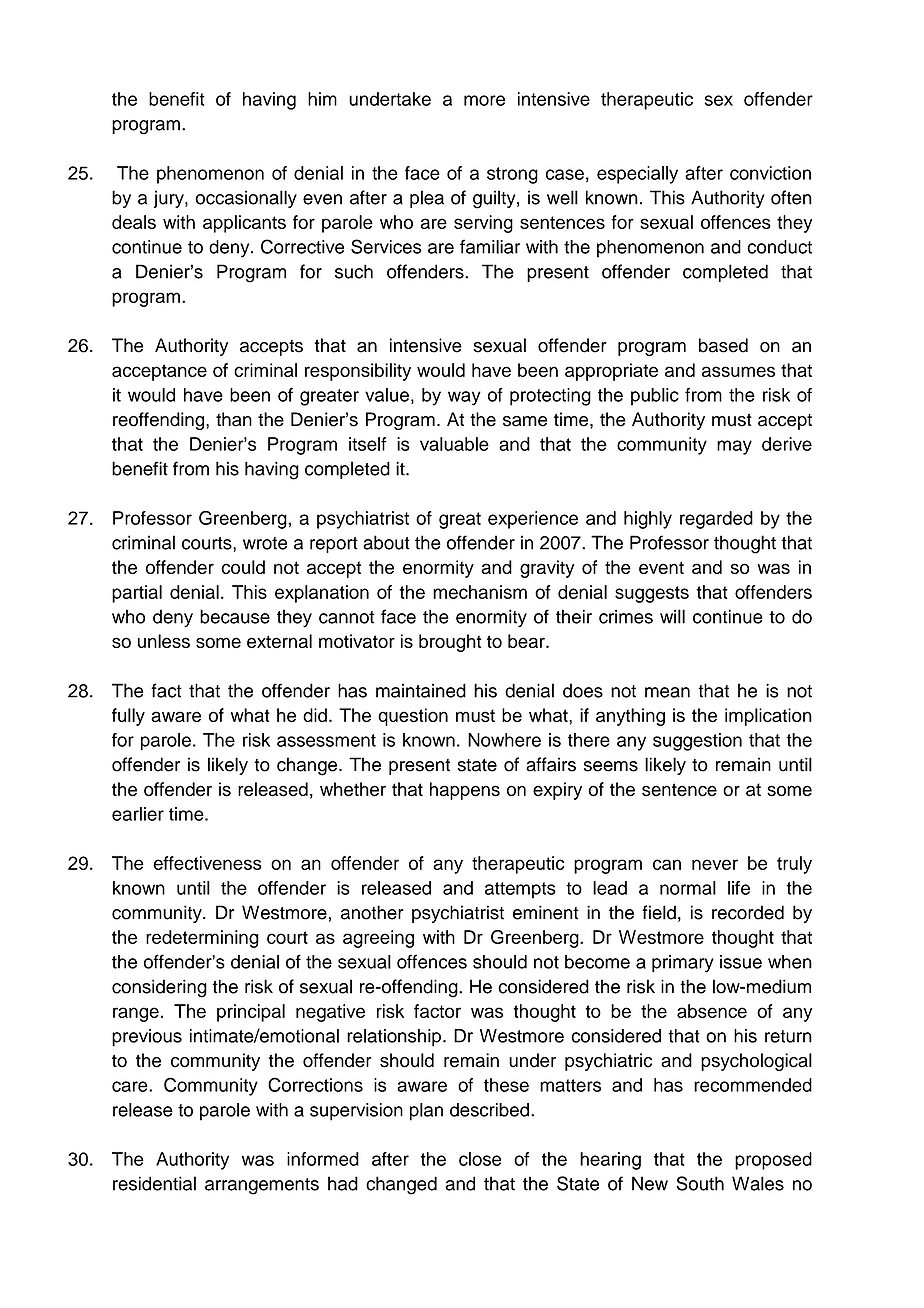 The width and height of the screenshot is (924, 1308). What do you see at coordinates (672, 616) in the screenshot?
I see `will` at bounding box center [672, 616].
